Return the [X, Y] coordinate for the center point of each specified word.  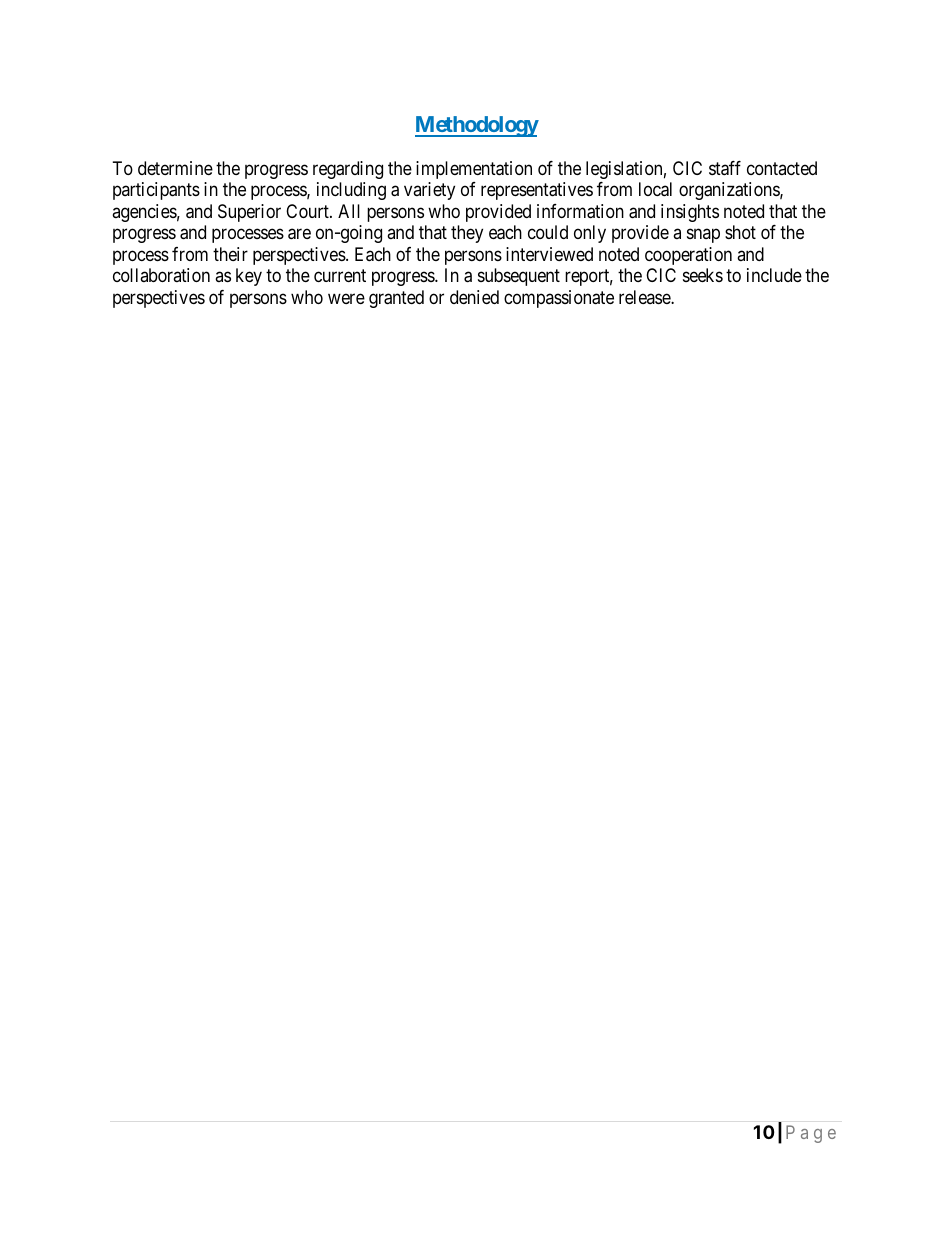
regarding [348, 170]
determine [175, 168]
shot [740, 232]
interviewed [549, 254]
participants [156, 191]
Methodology [477, 126]
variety [429, 191]
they [467, 234]
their [230, 254]
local [655, 189]
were [346, 298]
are [299, 234]
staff [725, 168]
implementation [474, 170]
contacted [782, 168]
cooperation [688, 256]
